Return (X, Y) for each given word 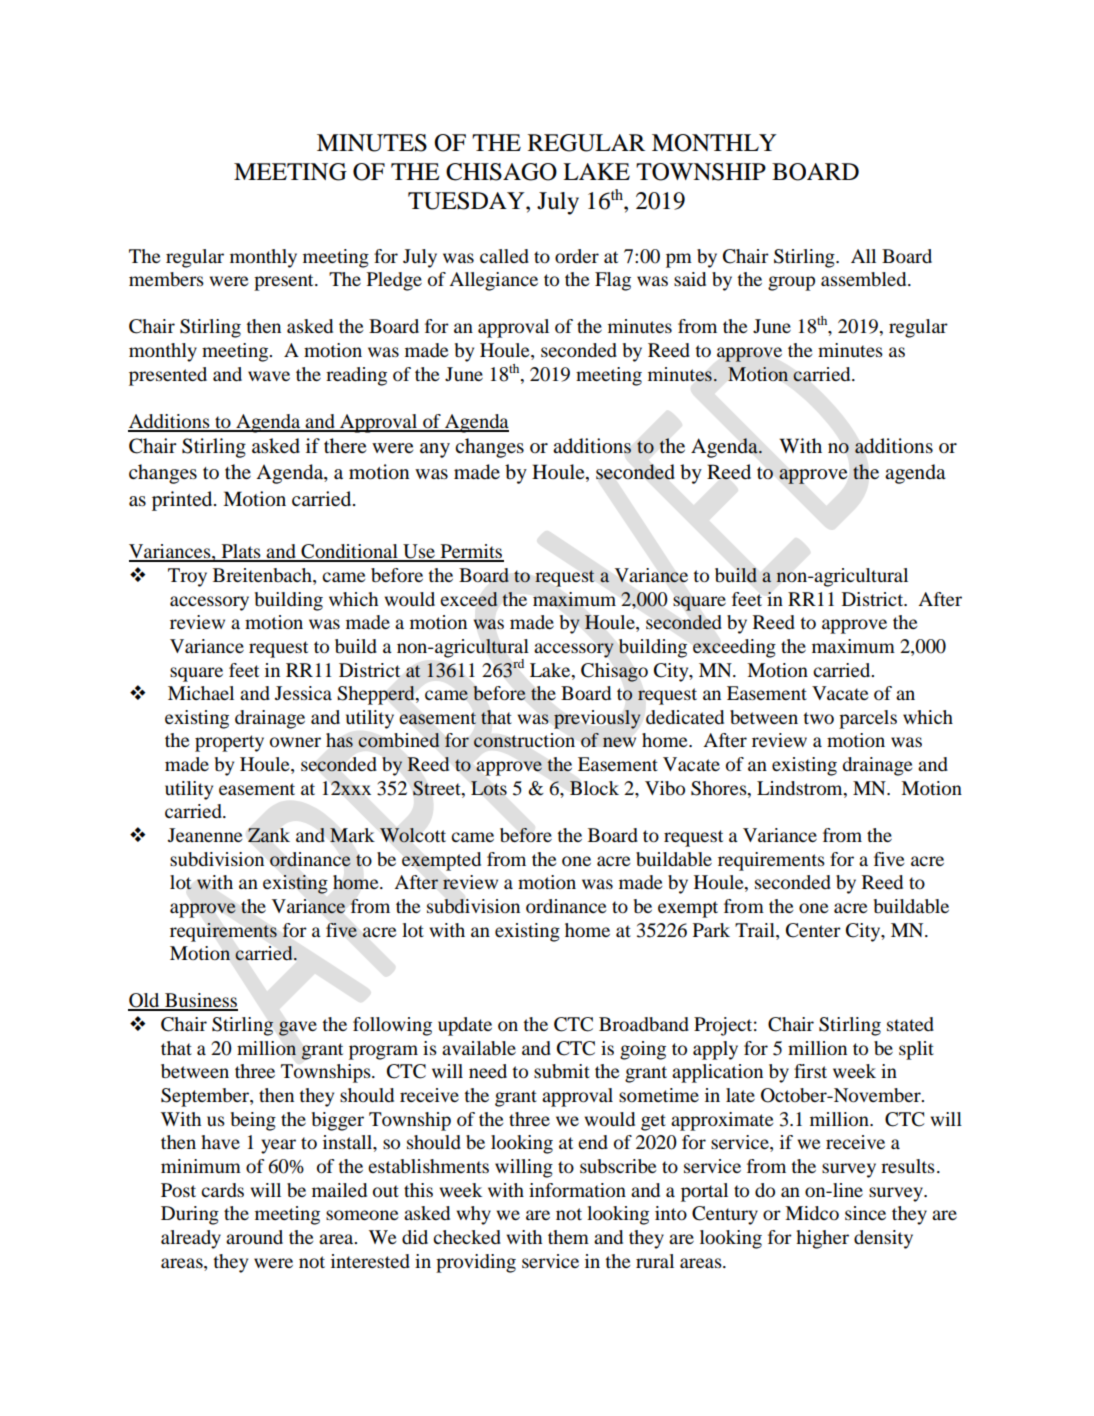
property (229, 743)
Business (200, 1001)
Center (813, 930)
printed (183, 501)
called (504, 256)
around (254, 1237)
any (435, 450)
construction (524, 740)
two (818, 718)
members (166, 279)
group (791, 283)
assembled (865, 279)
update (465, 1026)
